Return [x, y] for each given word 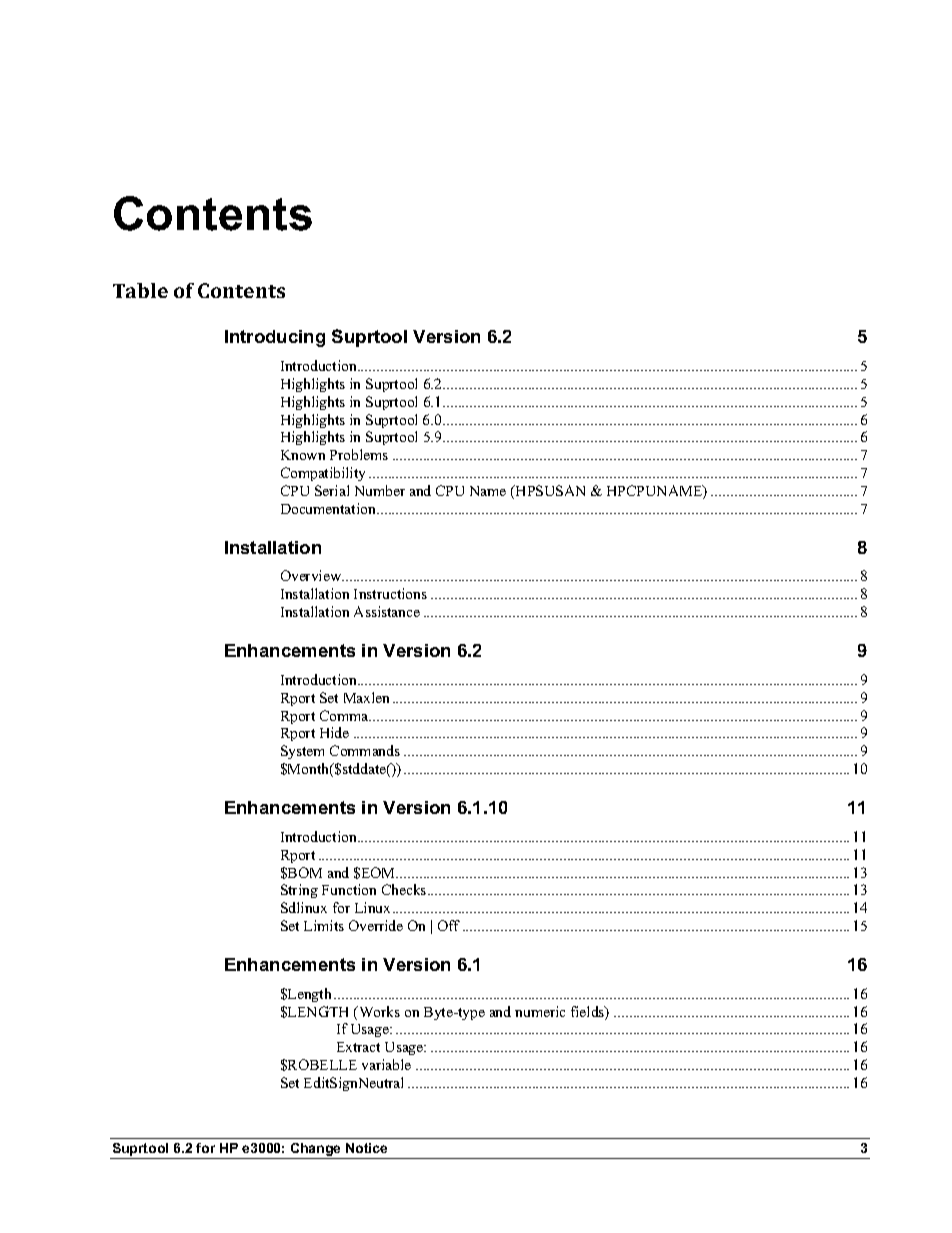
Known [303, 455]
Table [140, 290]
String [299, 891]
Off [449, 925]
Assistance [387, 611]
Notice [366, 1148]
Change [316, 1151]
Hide [334, 732]
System [302, 752]
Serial [332, 490]
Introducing [275, 338]
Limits [324, 925]
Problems [359, 454]
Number [380, 490]
